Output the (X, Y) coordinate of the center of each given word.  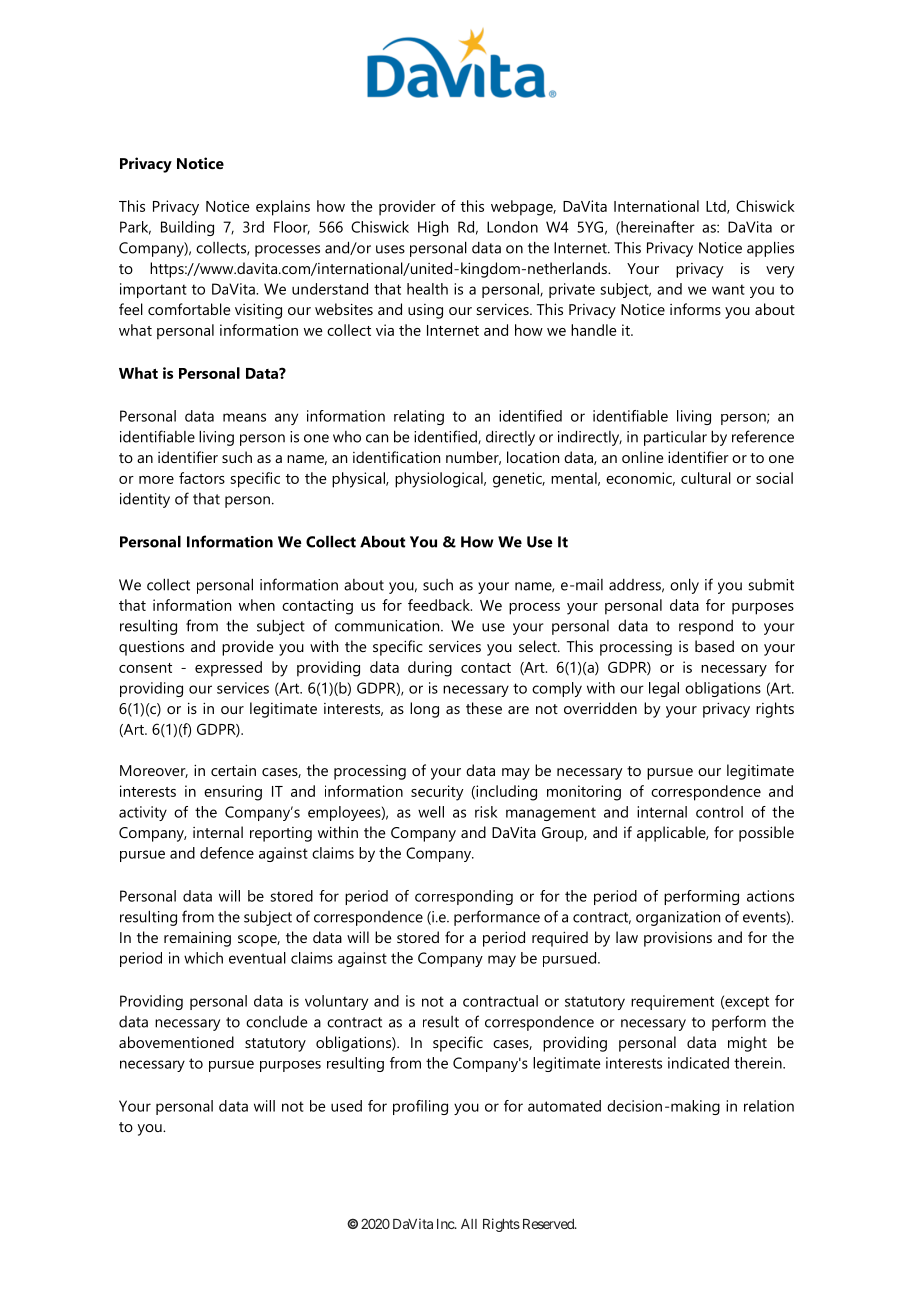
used (346, 1106)
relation (769, 1106)
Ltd (717, 207)
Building (187, 228)
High (433, 228)
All (469, 1224)
